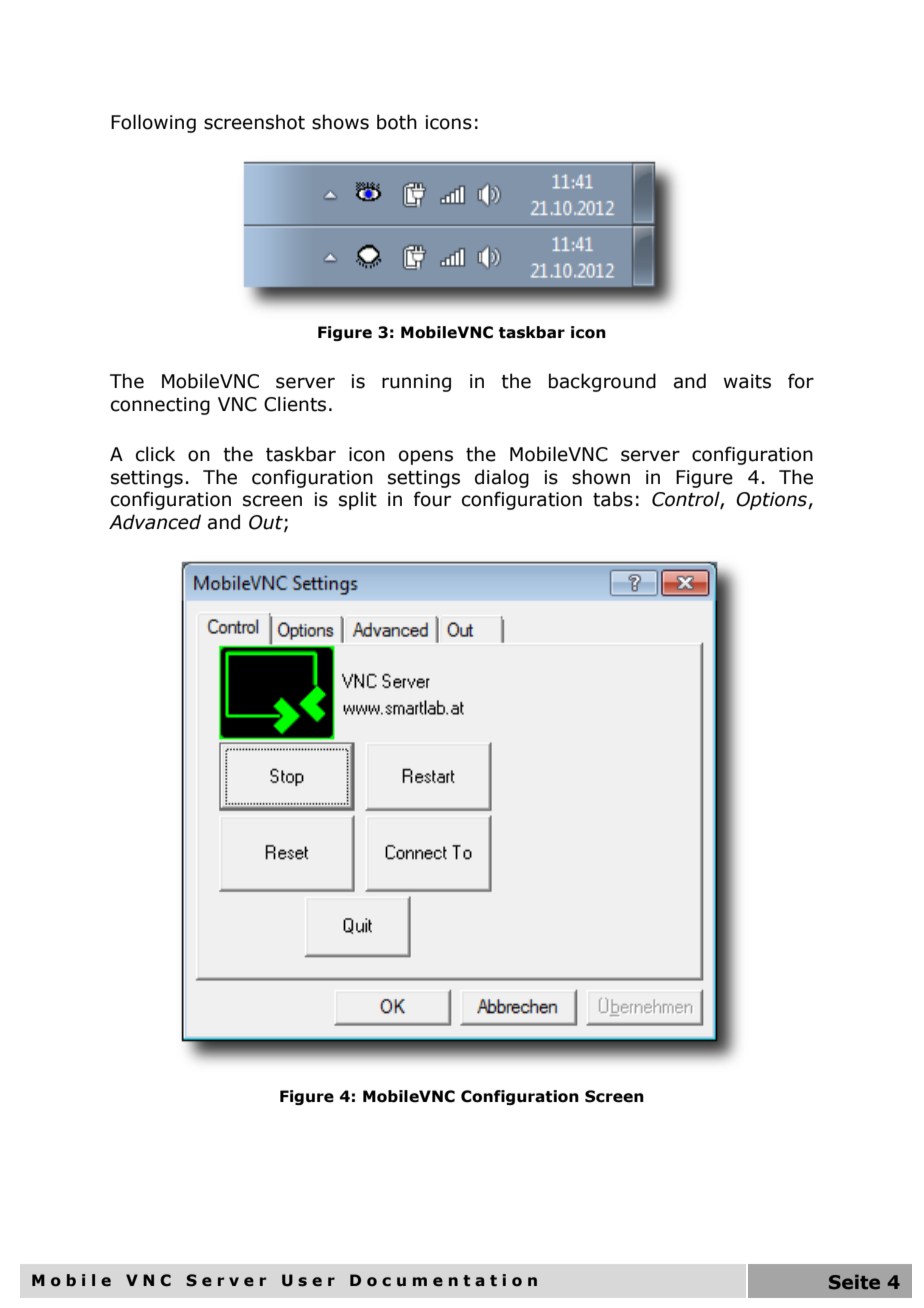  What do you see at coordinates (772, 501) in the screenshot?
I see `Options` at bounding box center [772, 501].
